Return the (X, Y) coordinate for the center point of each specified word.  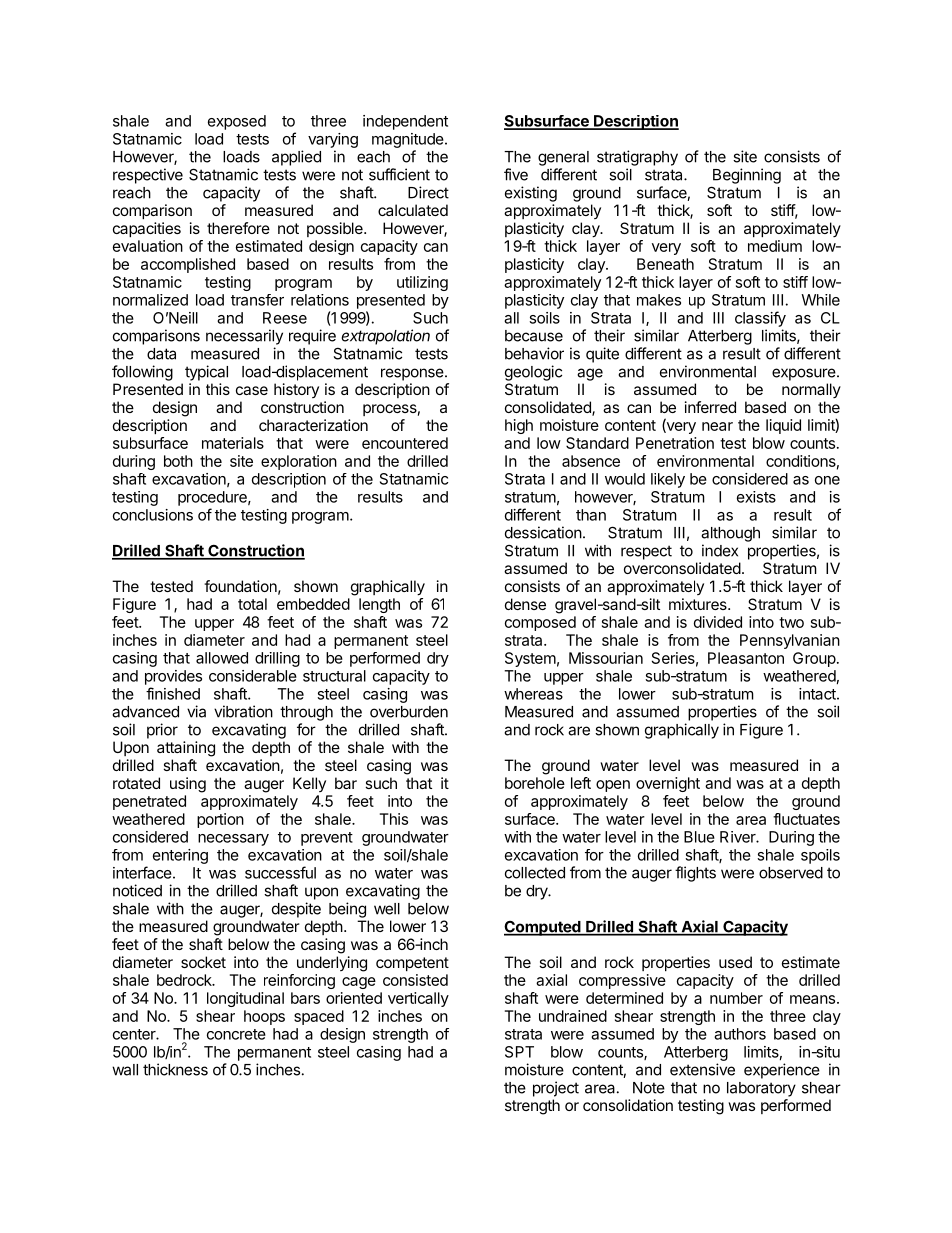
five (516, 174)
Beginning (747, 176)
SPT (519, 1052)
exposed (237, 122)
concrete (236, 1034)
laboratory (761, 1089)
